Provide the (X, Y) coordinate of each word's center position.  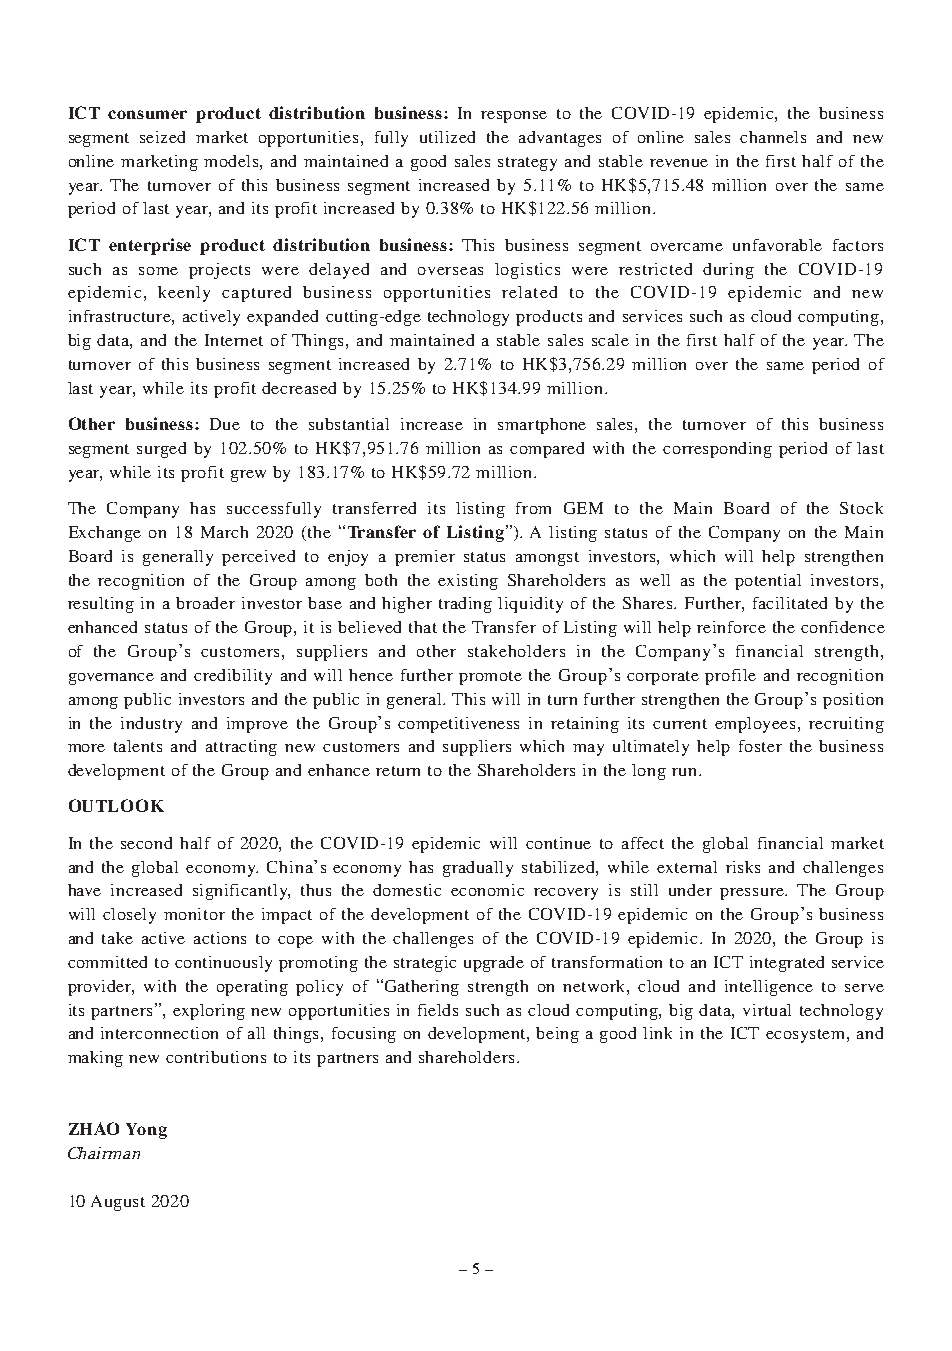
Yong (146, 1131)
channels (773, 137)
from (533, 508)
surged (161, 450)
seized (162, 137)
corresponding (717, 450)
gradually (478, 869)
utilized (447, 137)
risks (743, 867)
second (146, 843)
